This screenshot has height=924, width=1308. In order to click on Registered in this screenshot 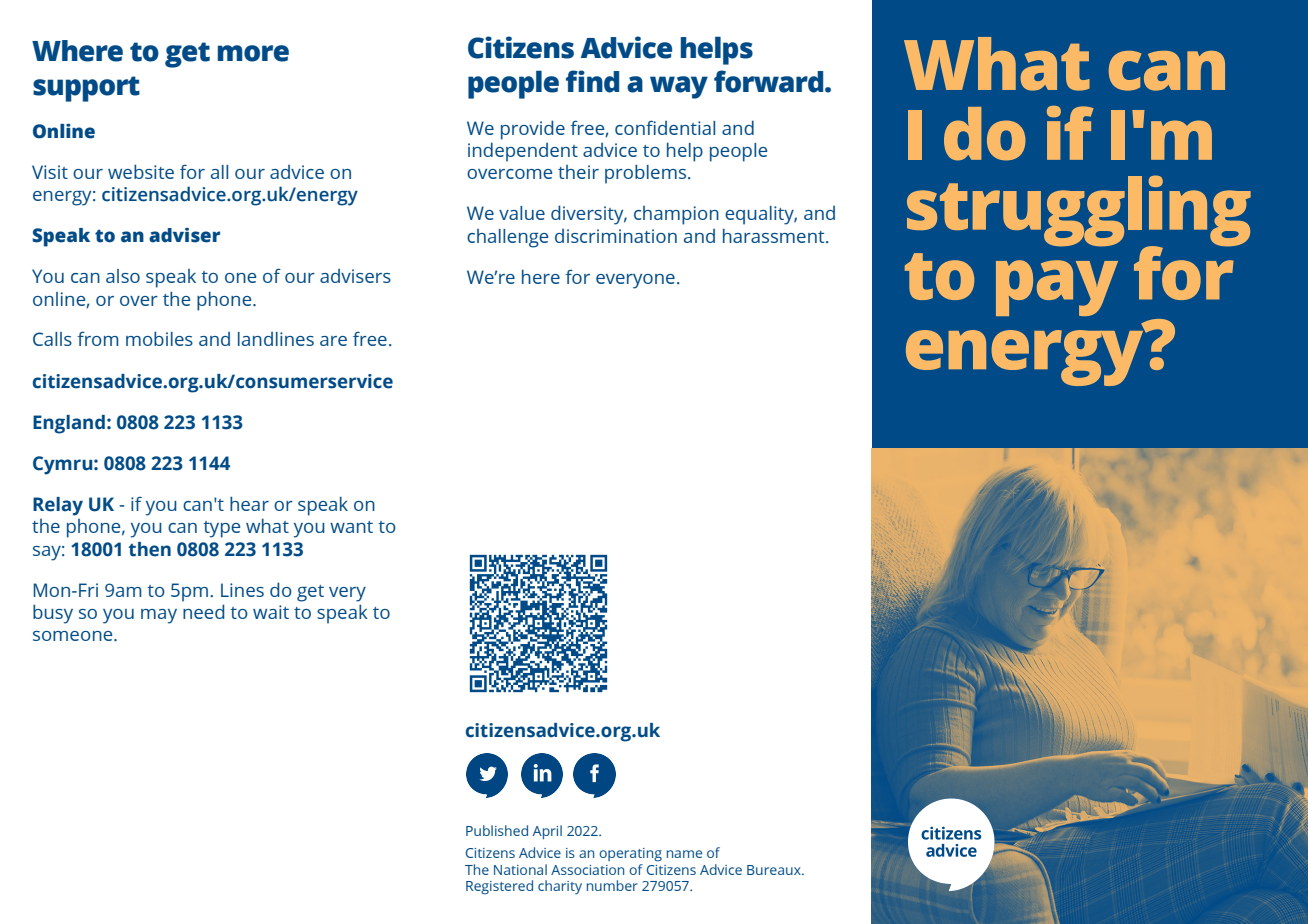, I will do `click(499, 887)`.
